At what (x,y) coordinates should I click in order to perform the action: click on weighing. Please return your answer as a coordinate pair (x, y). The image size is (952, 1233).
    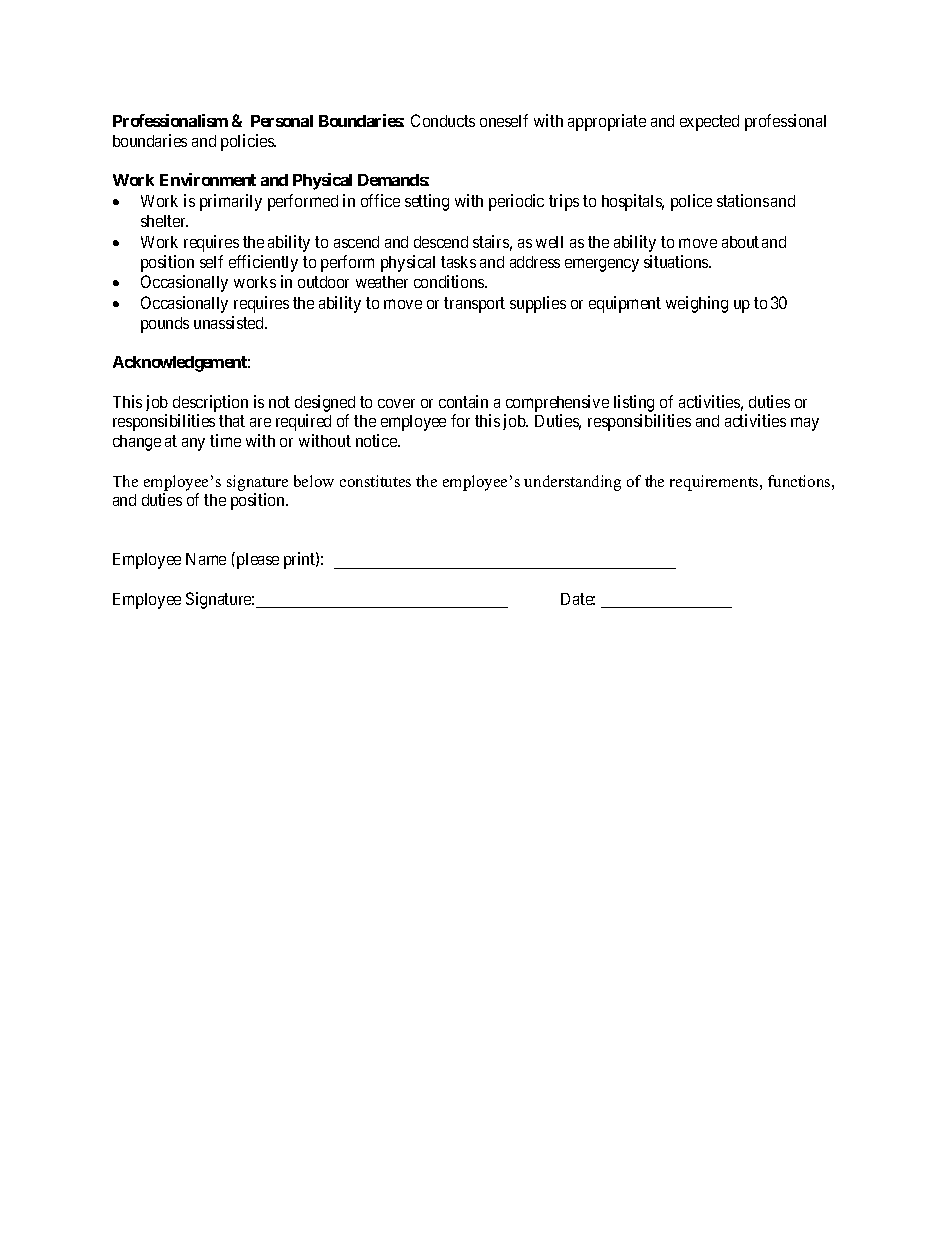
    Looking at the image, I should click on (697, 304).
